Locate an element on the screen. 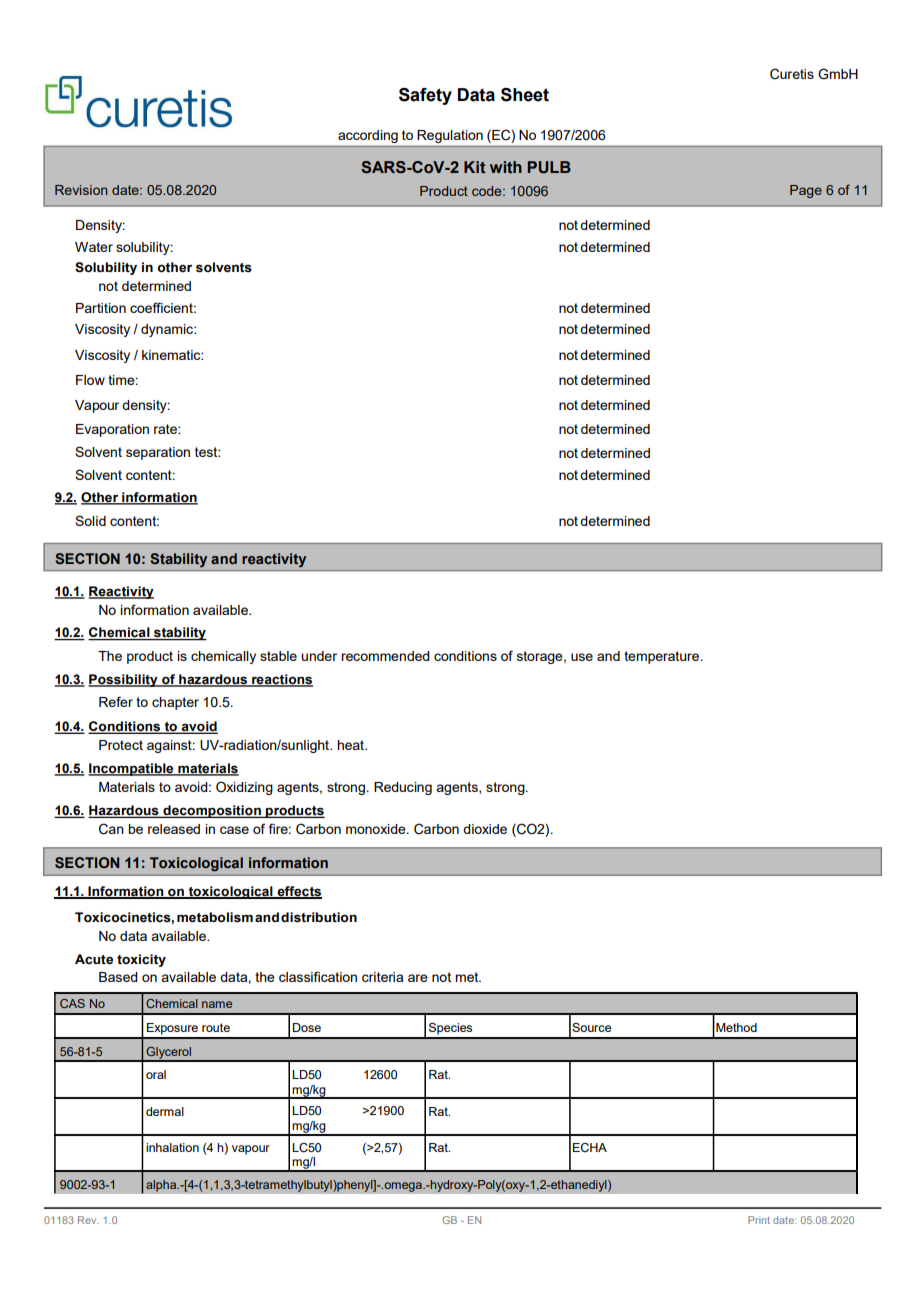  recommended is located at coordinates (385, 656).
